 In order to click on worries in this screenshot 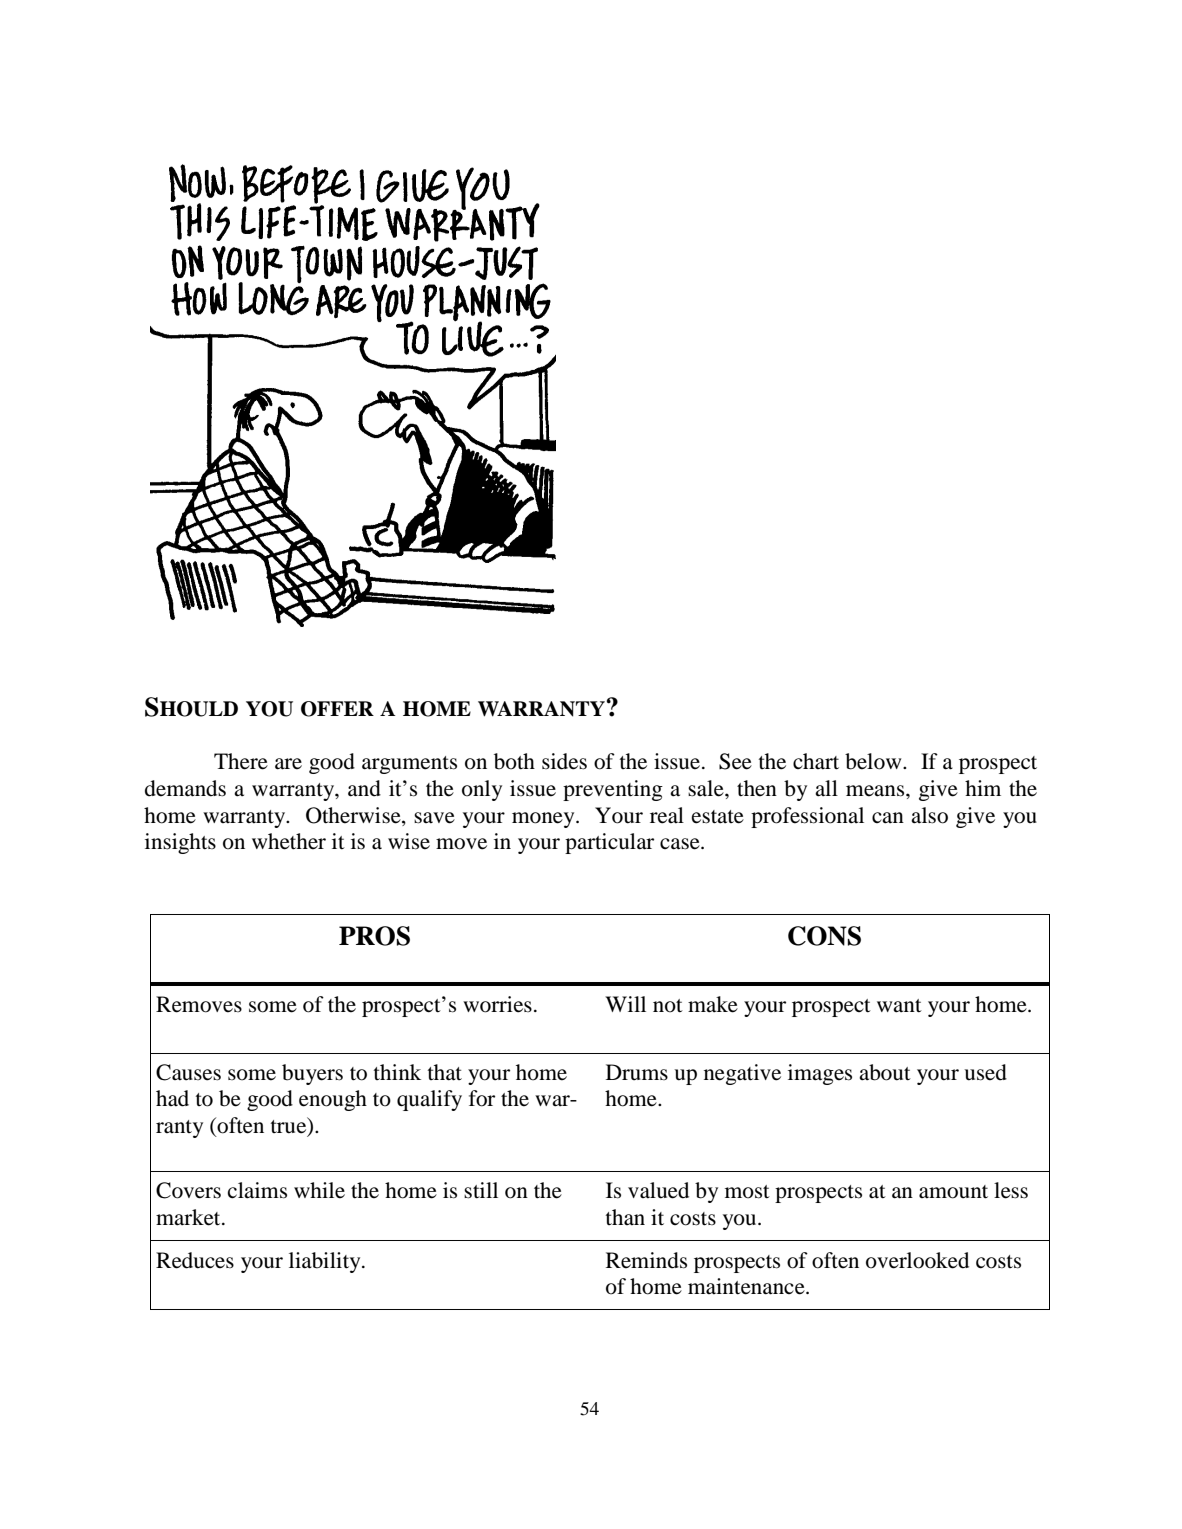, I will do `click(497, 1004)`.
